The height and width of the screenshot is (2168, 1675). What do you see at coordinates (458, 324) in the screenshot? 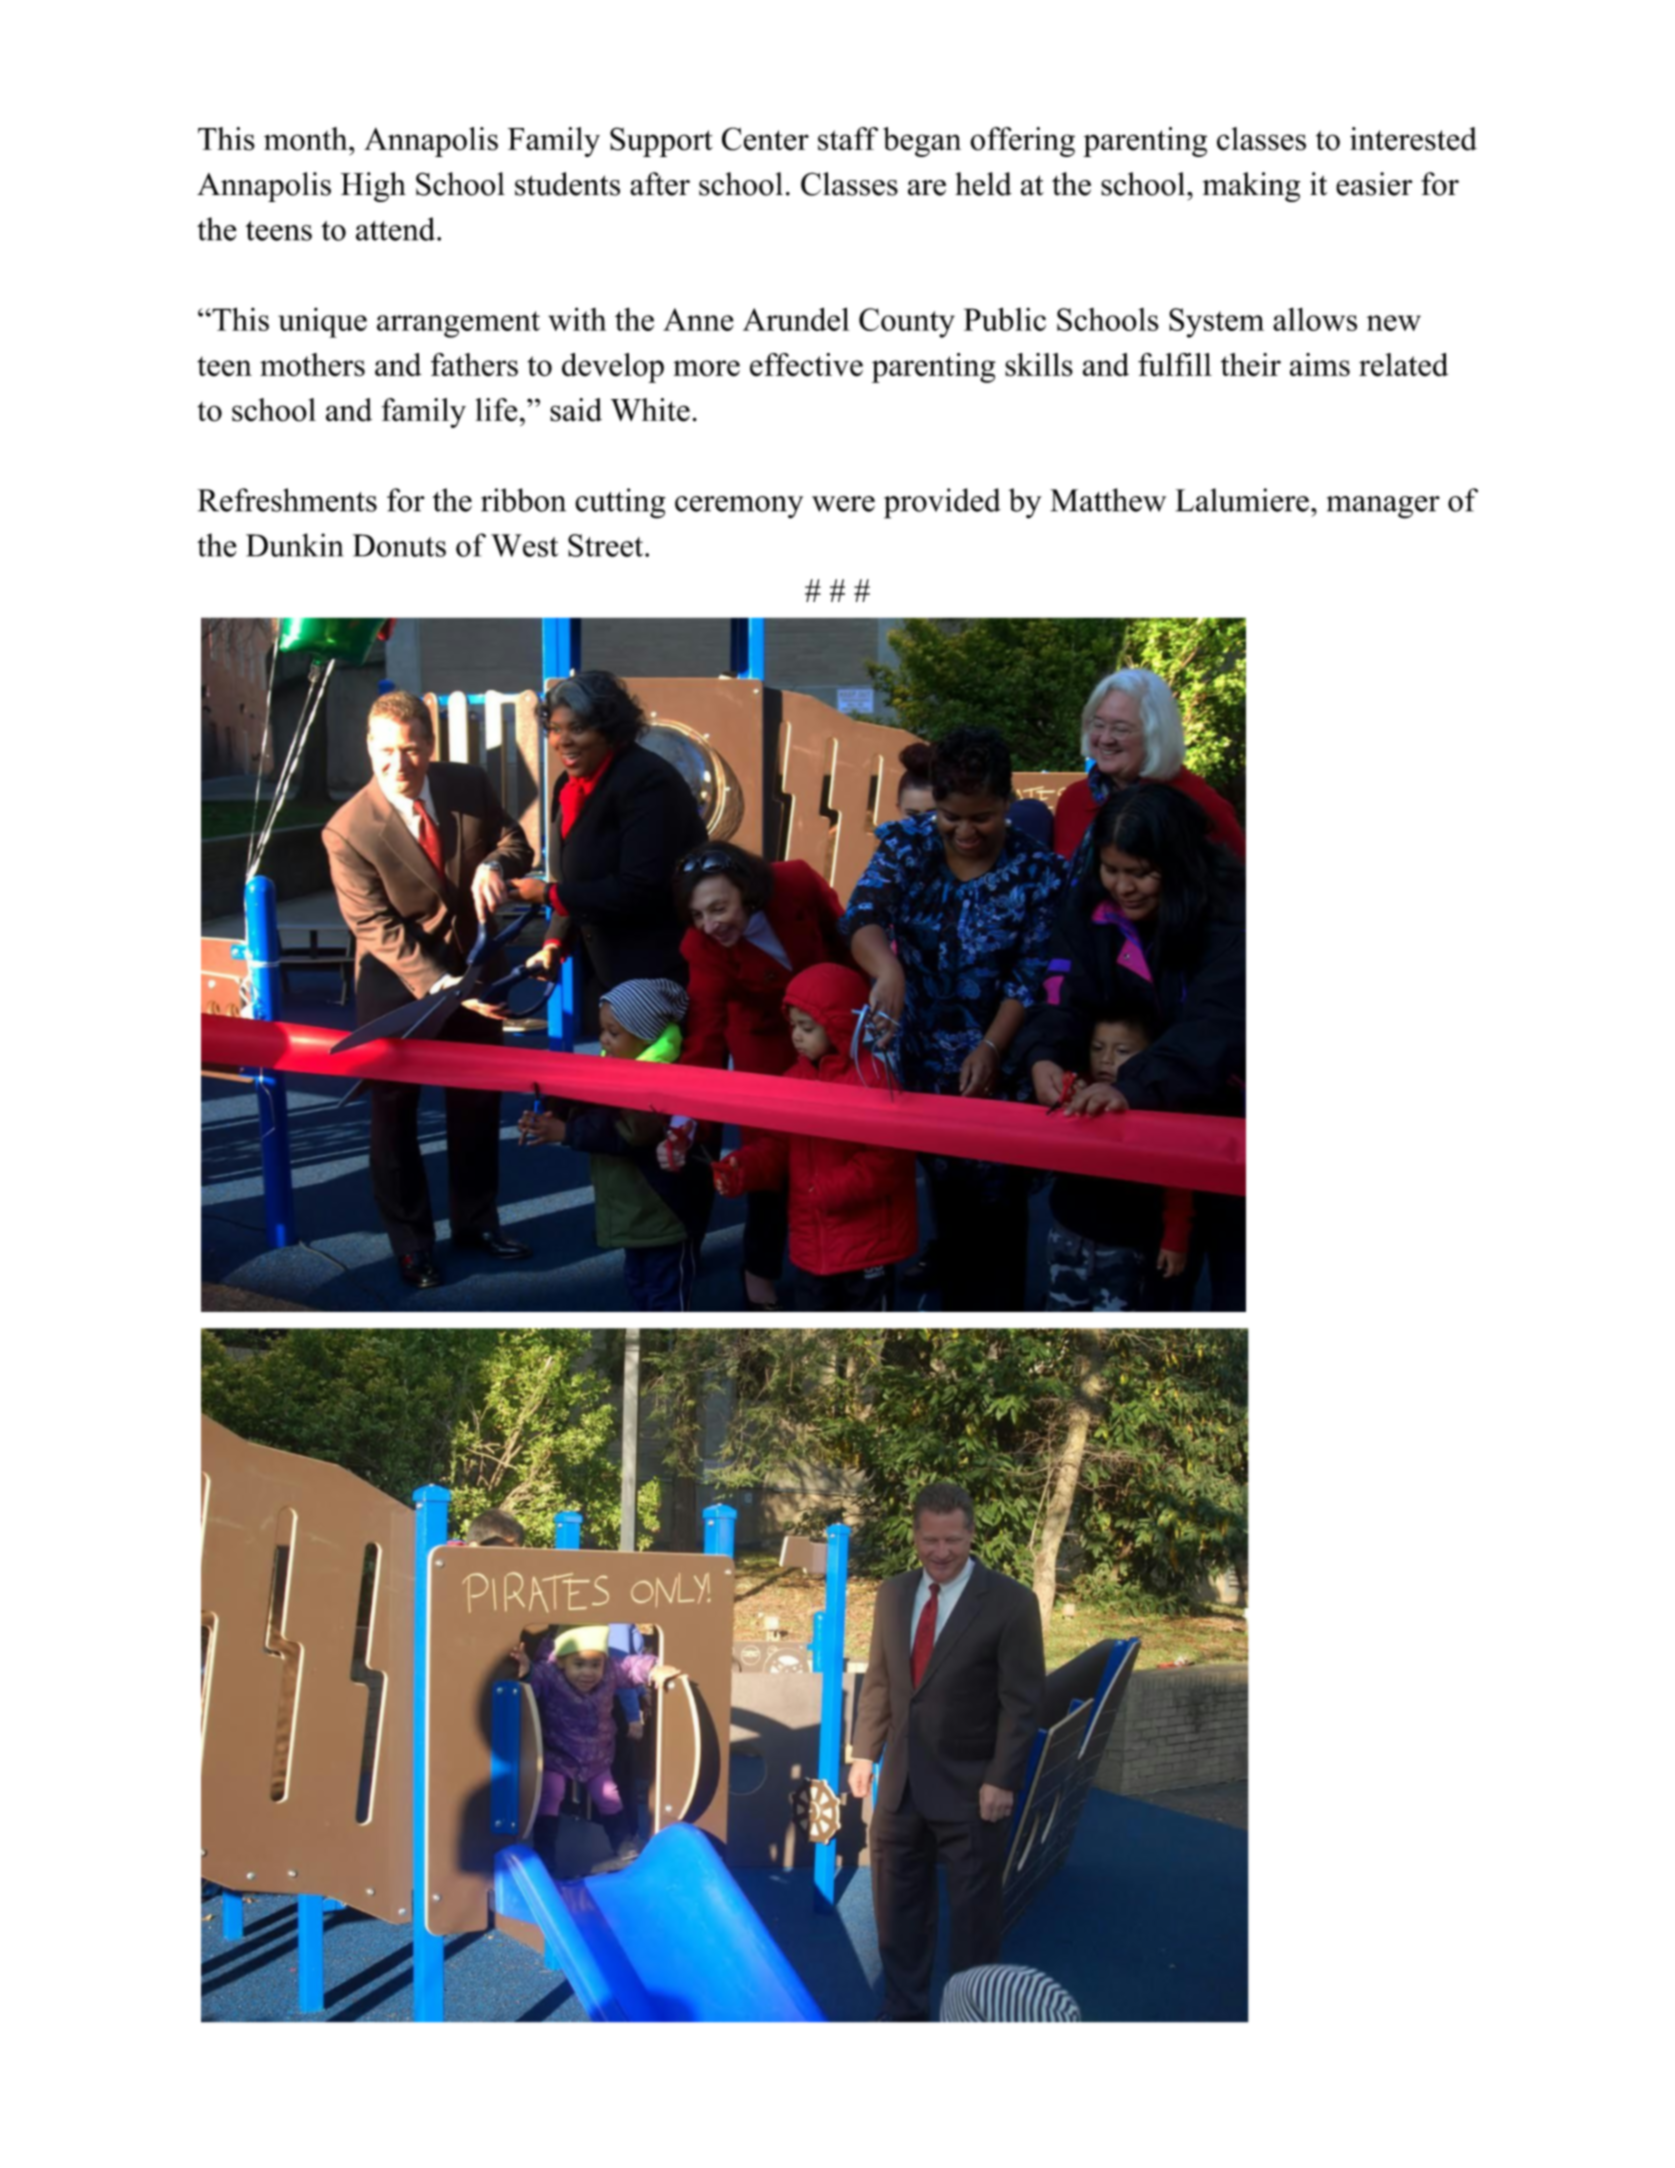
I see `arrangement` at bounding box center [458, 324].
